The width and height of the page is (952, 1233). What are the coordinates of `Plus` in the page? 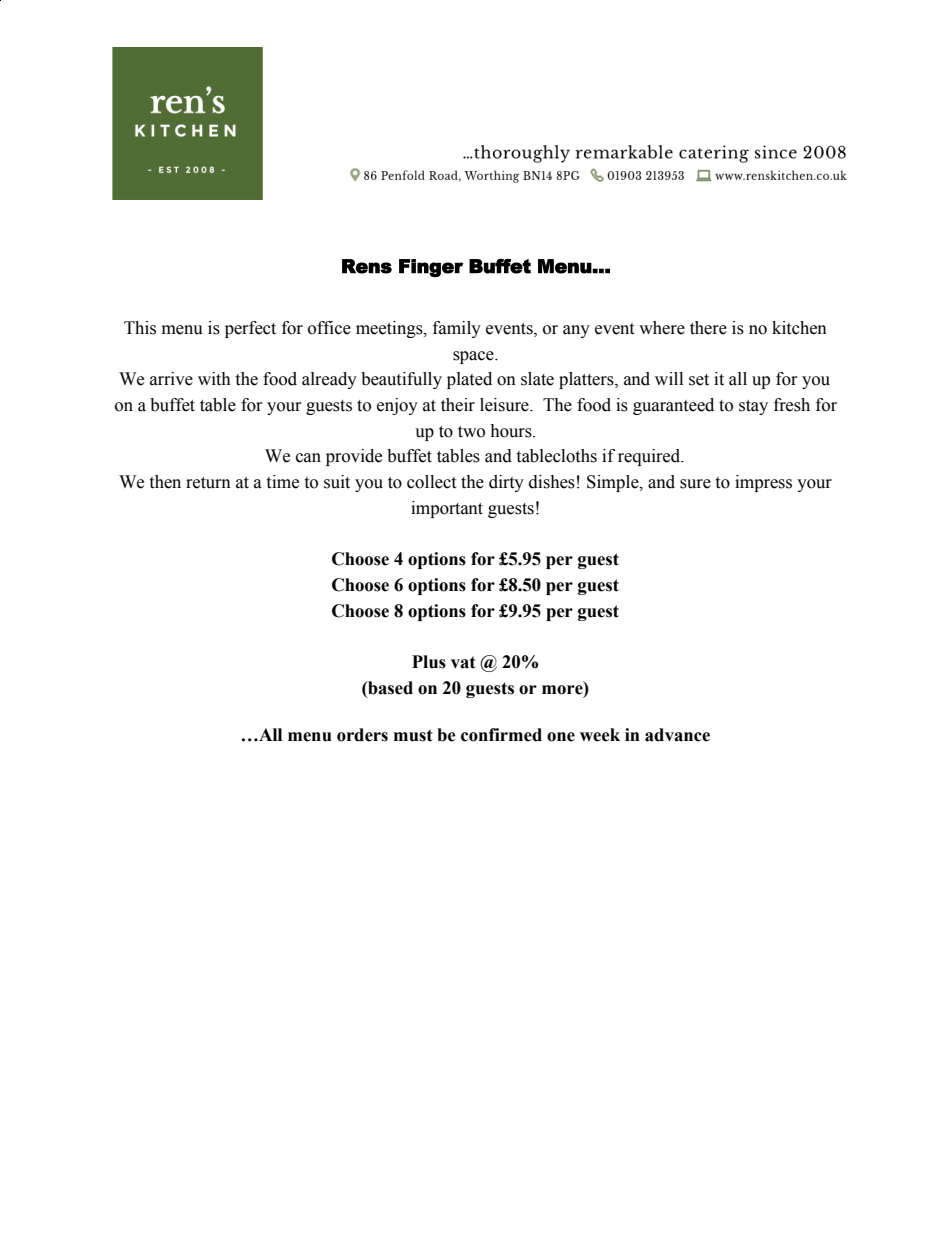 It's located at (429, 662).
